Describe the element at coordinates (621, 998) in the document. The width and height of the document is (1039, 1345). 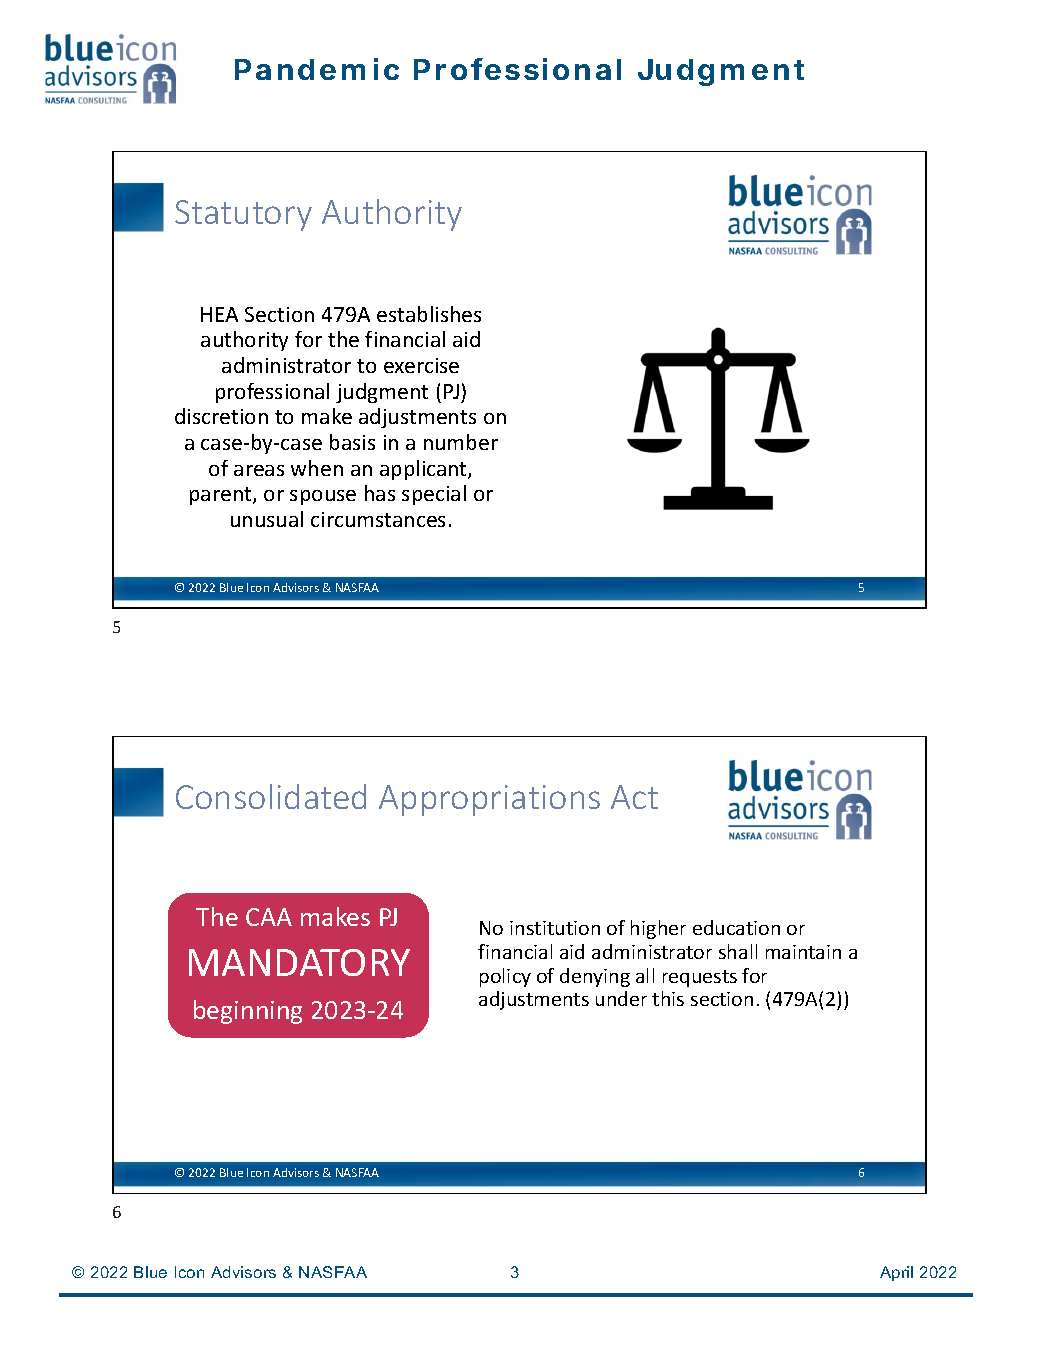
I see `under` at that location.
